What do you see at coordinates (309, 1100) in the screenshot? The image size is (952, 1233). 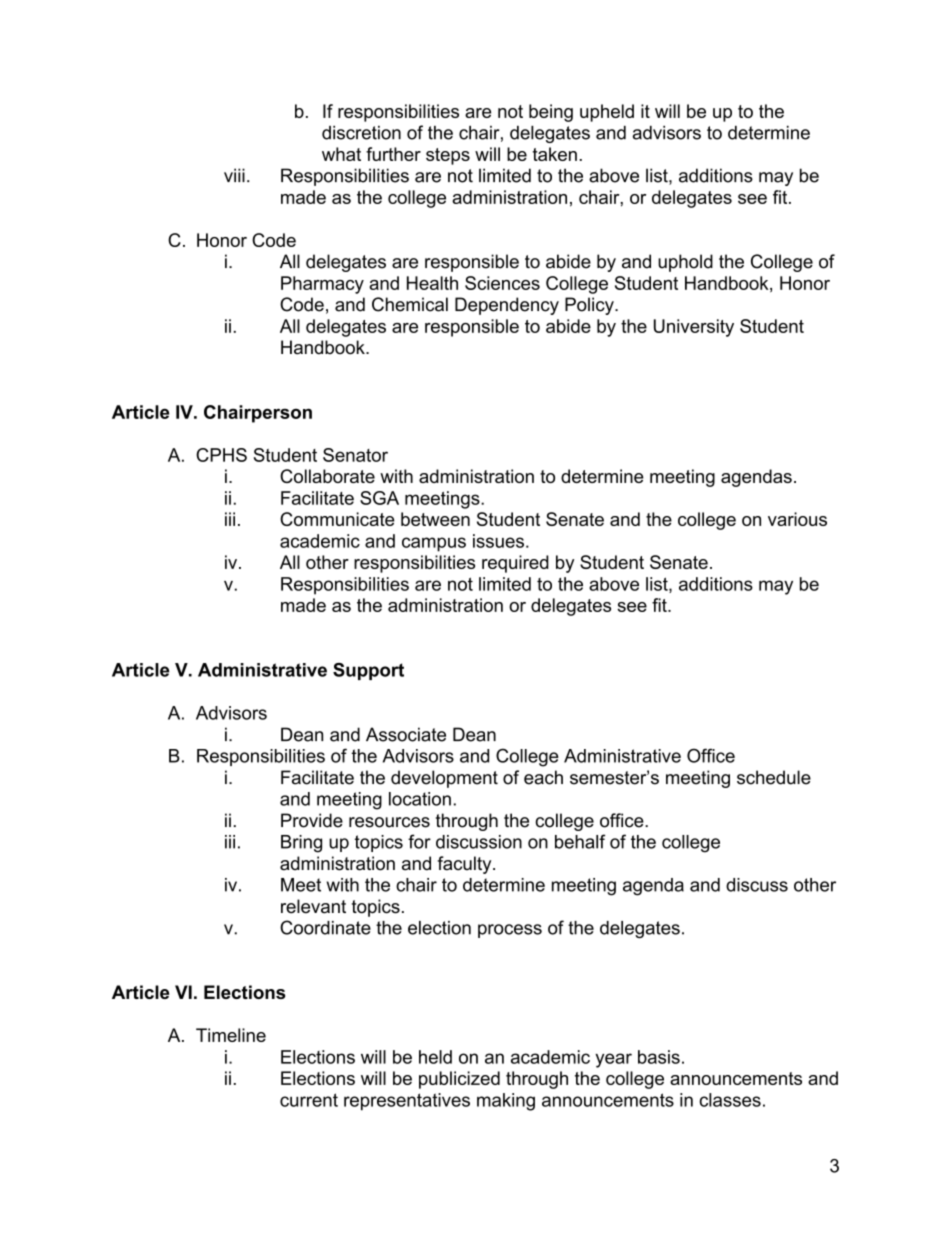 I see `current` at bounding box center [309, 1100].
